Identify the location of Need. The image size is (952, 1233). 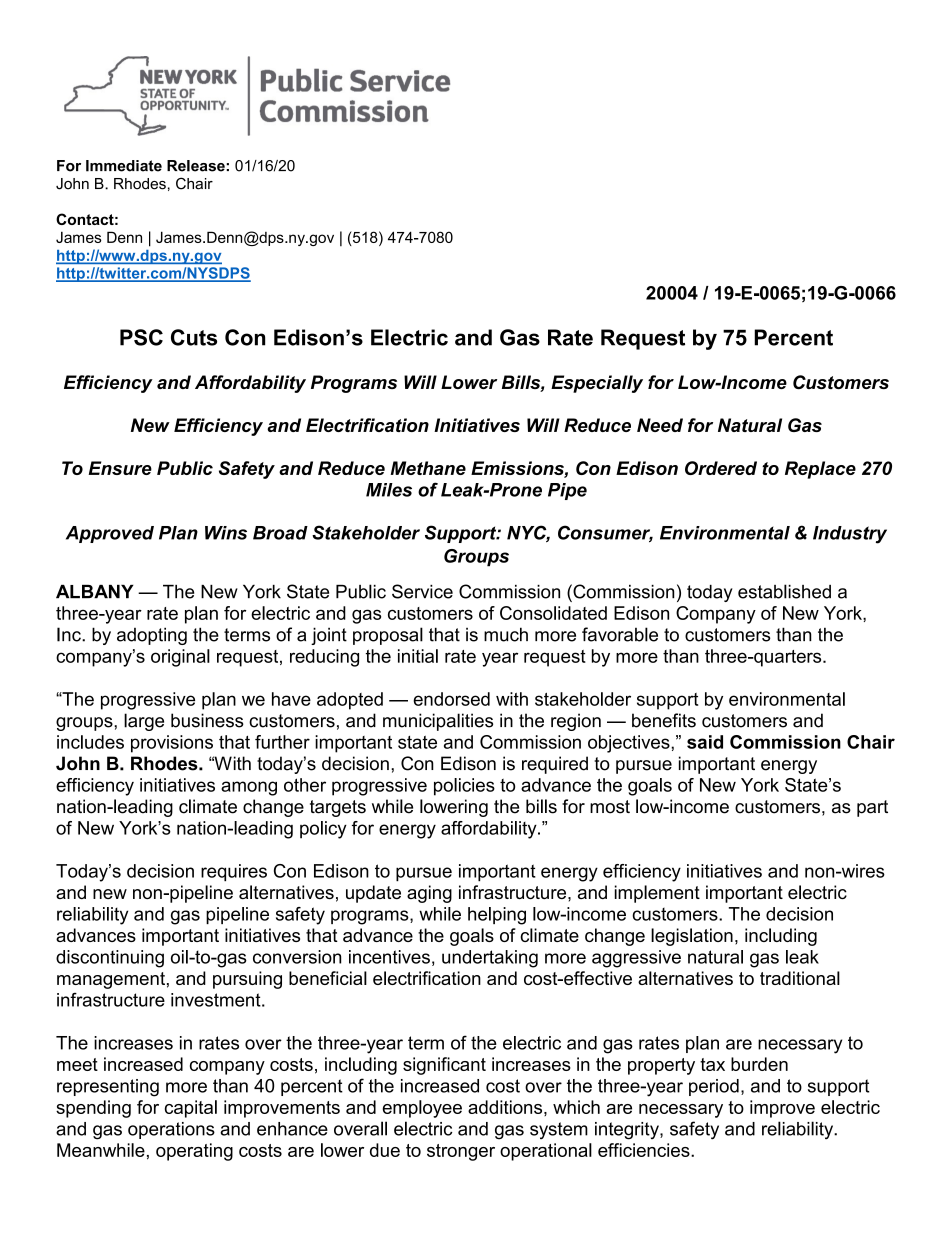
(660, 425).
